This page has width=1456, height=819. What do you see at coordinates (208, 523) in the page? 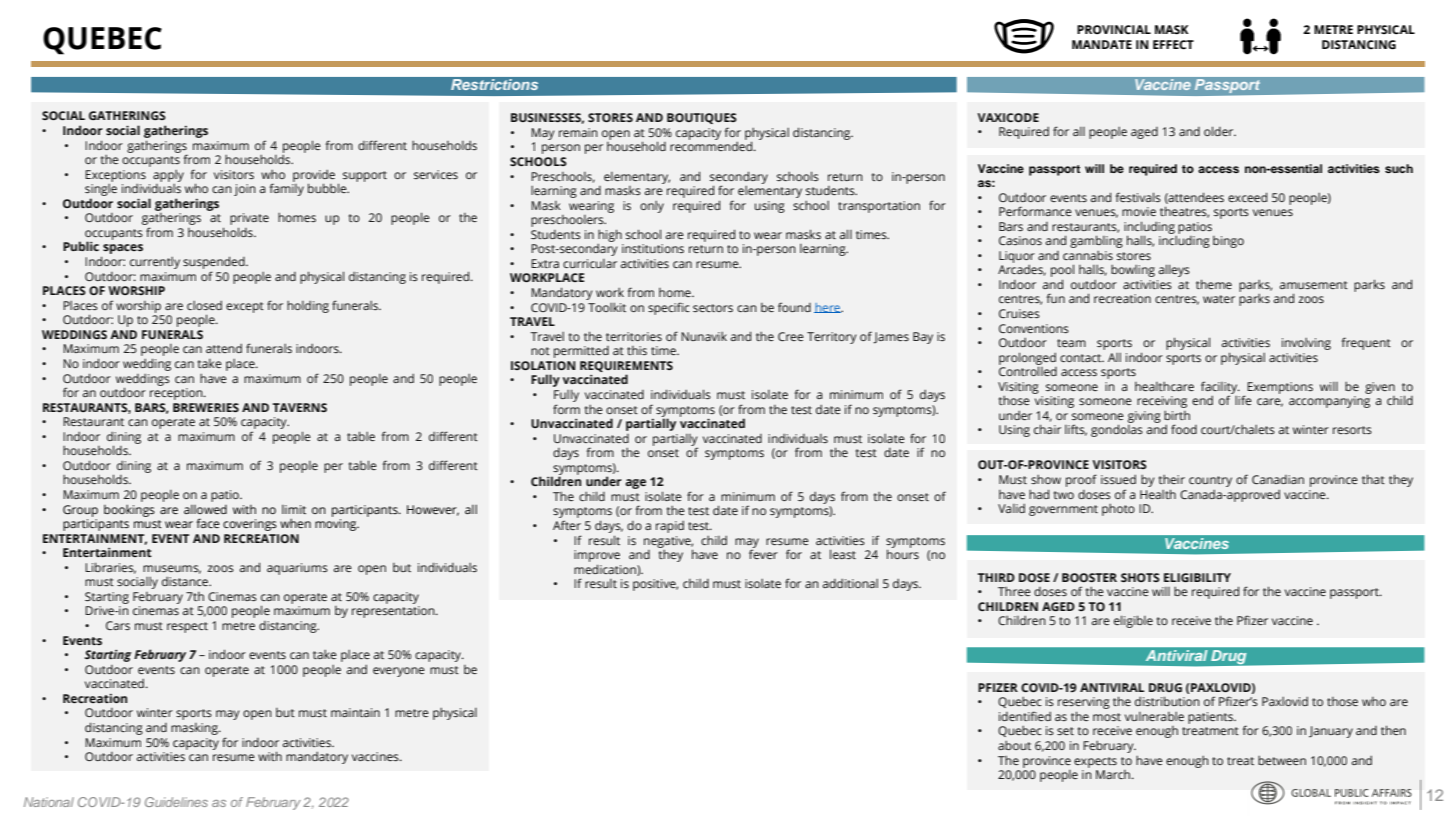
I see `face` at bounding box center [208, 523].
